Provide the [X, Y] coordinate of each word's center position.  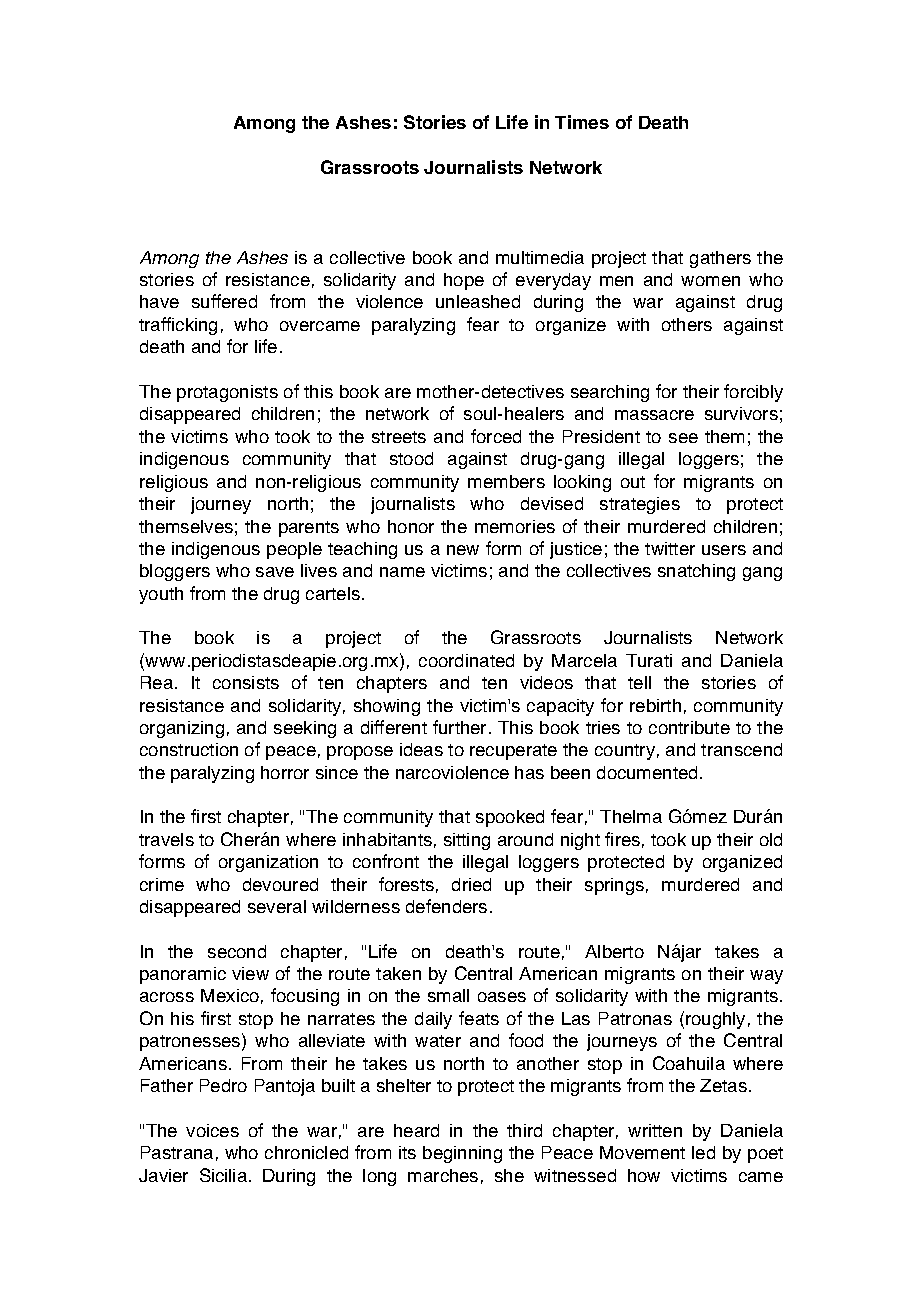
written [655, 1130]
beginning [462, 1154]
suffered [224, 301]
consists [246, 682]
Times [582, 122]
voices [212, 1130]
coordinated [466, 660]
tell [639, 682]
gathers [720, 259]
